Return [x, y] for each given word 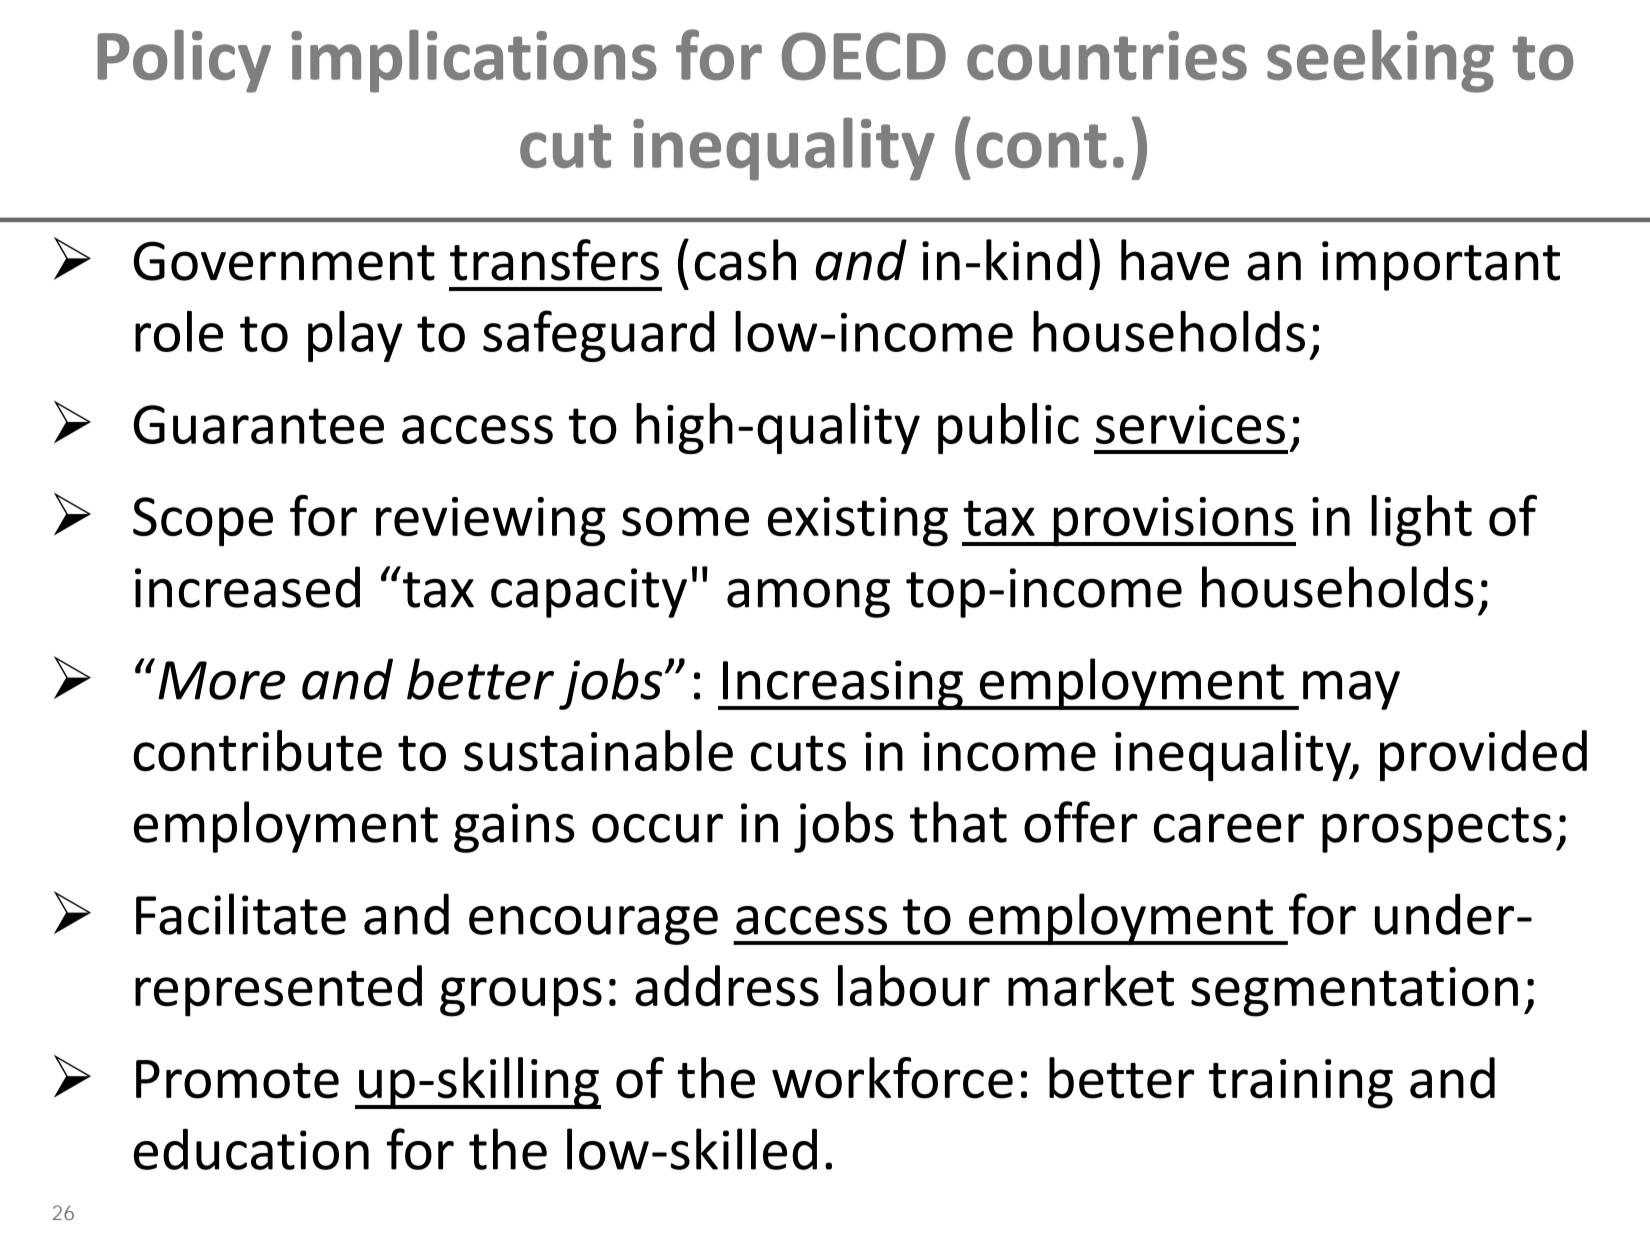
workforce [892, 1078]
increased [247, 587]
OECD [864, 56]
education [251, 1149]
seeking [1380, 61]
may [1351, 690]
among [808, 598]
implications [474, 61]
